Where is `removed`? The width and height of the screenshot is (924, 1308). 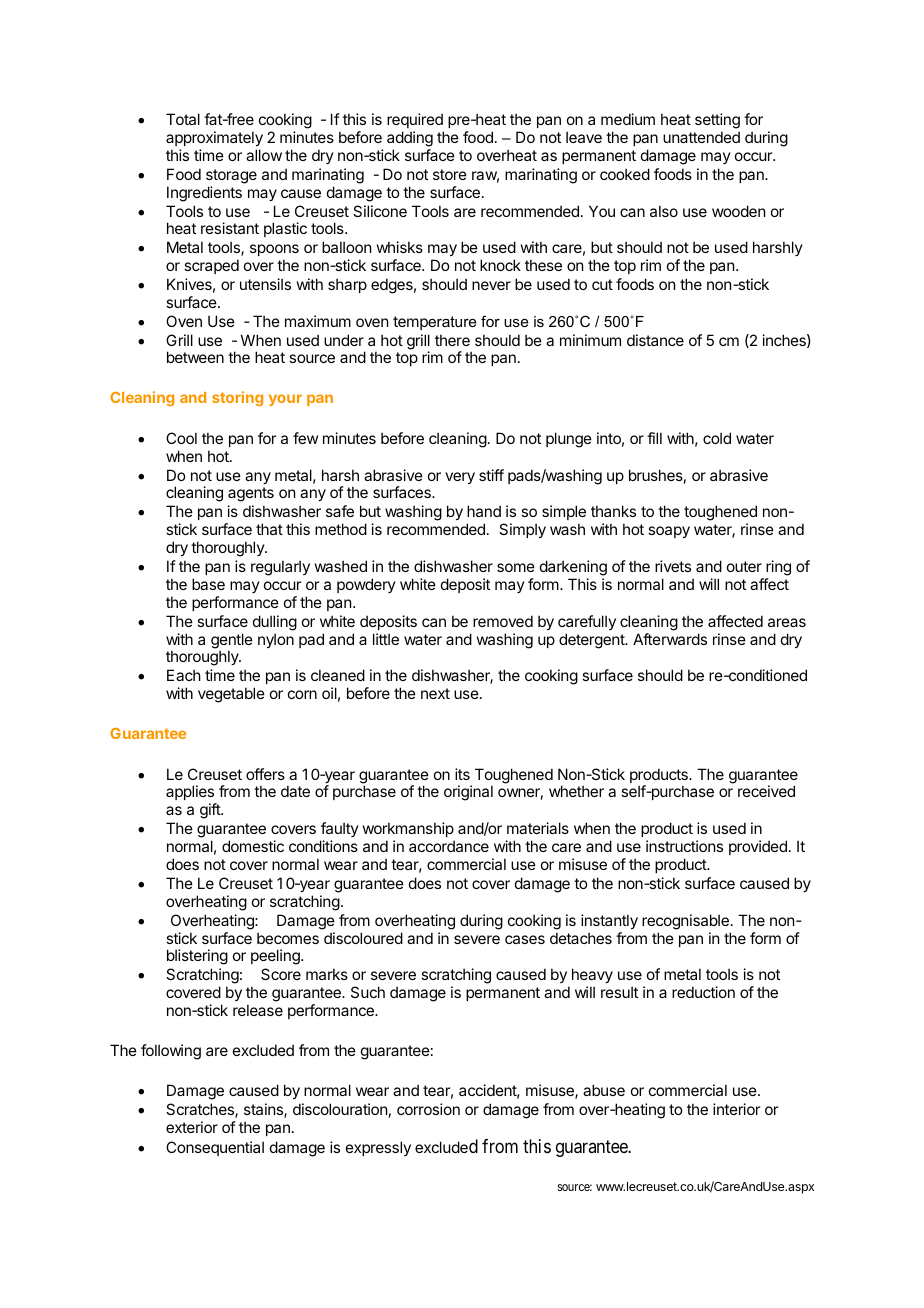 removed is located at coordinates (503, 621).
